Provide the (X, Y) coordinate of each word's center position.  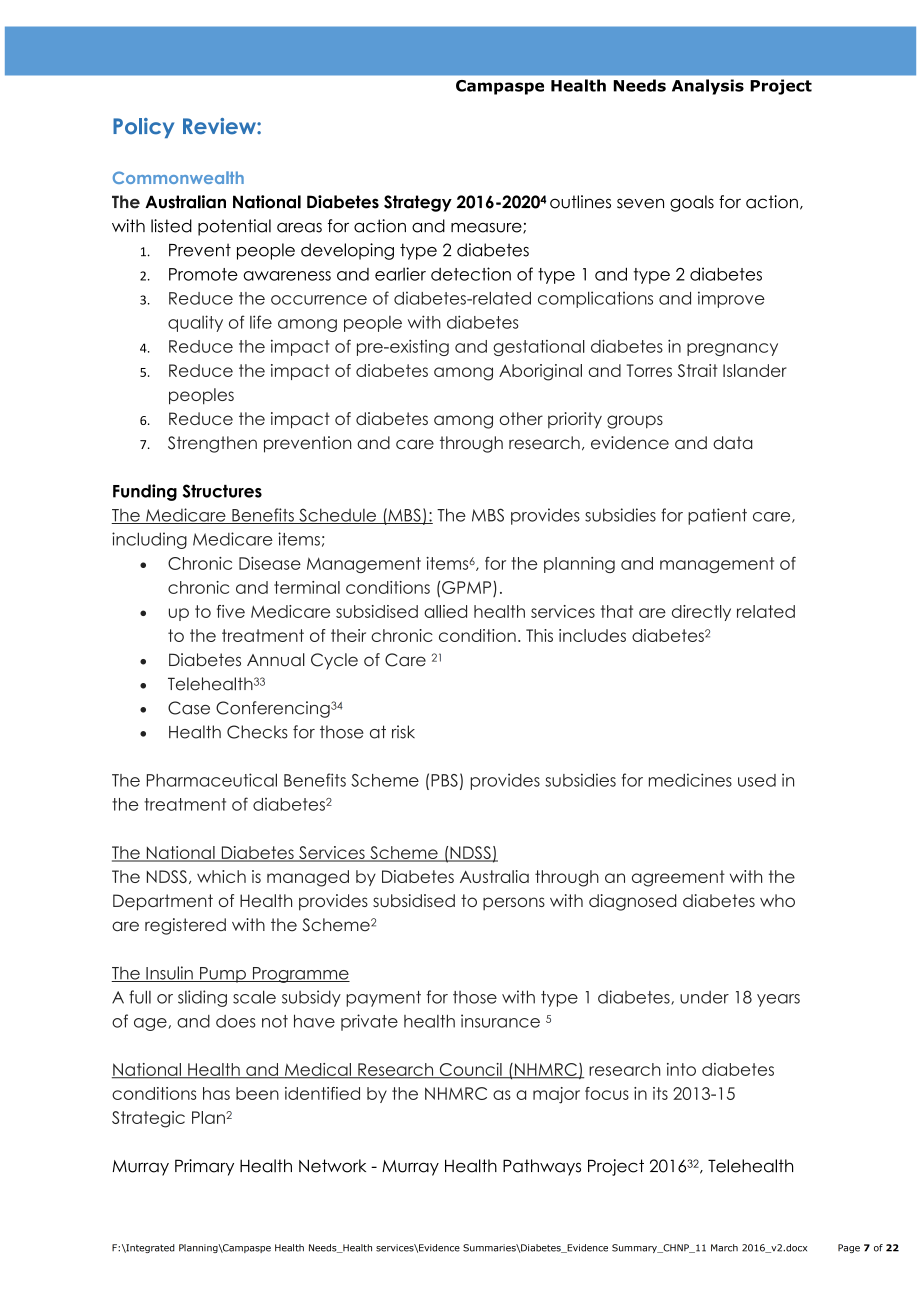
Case (189, 708)
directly (701, 613)
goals (692, 203)
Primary (204, 1167)
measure (487, 228)
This (539, 635)
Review (220, 126)
